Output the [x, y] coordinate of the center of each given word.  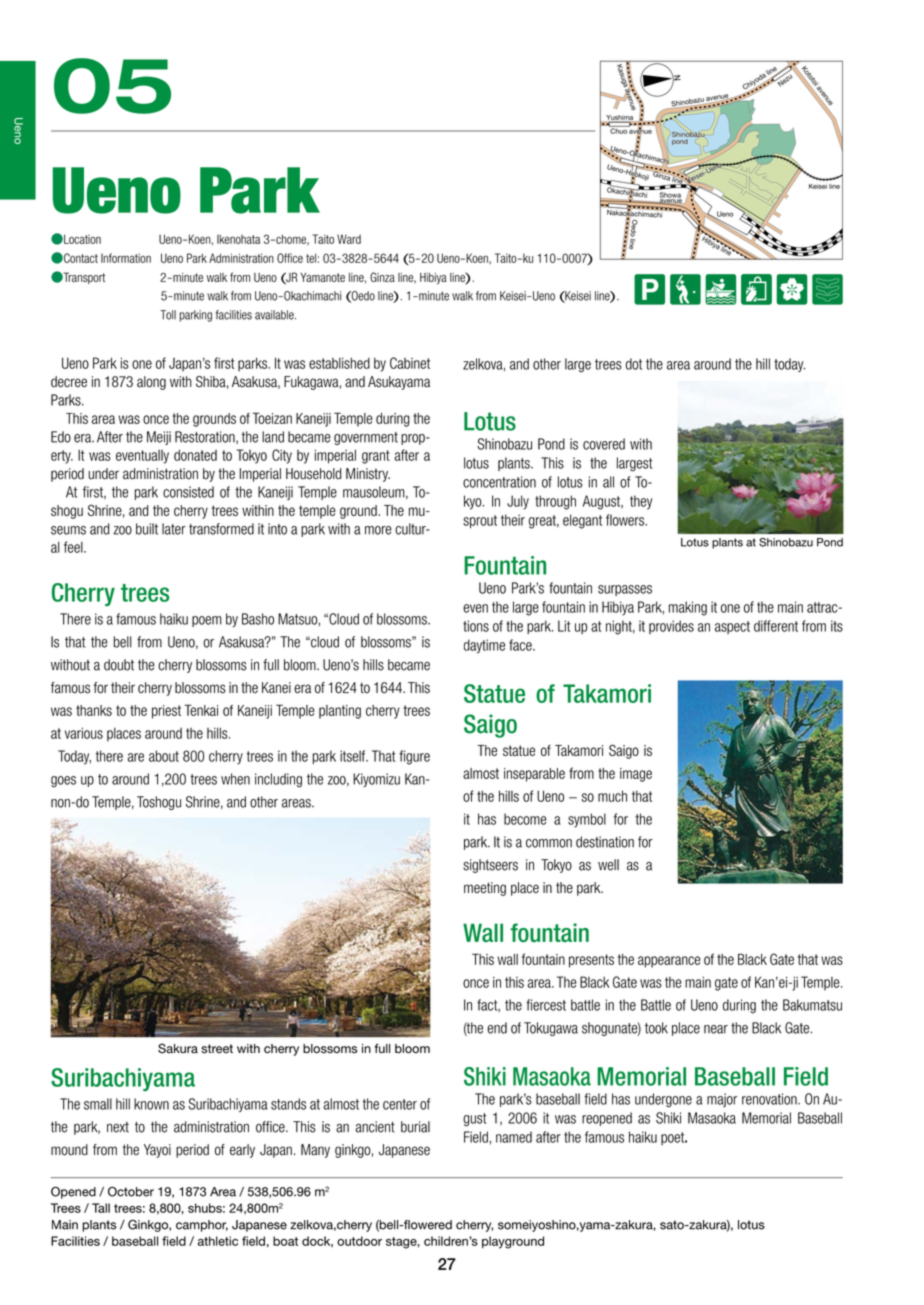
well [608, 865]
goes [63, 782]
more [378, 530]
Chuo [619, 130]
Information [126, 258]
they [641, 502]
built [147, 529]
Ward [349, 239]
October [131, 1191]
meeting [485, 889]
